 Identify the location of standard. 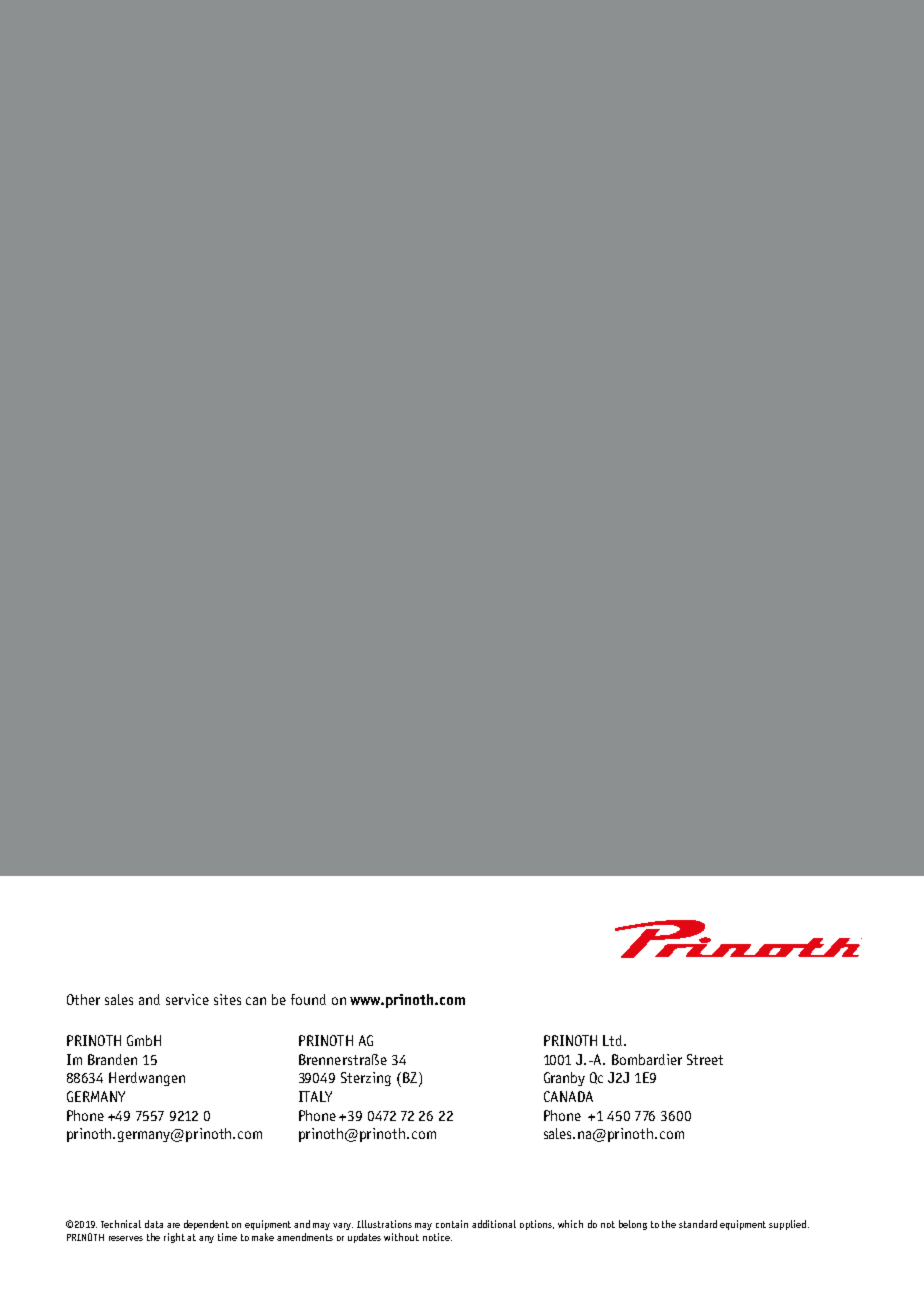
(698, 1224).
